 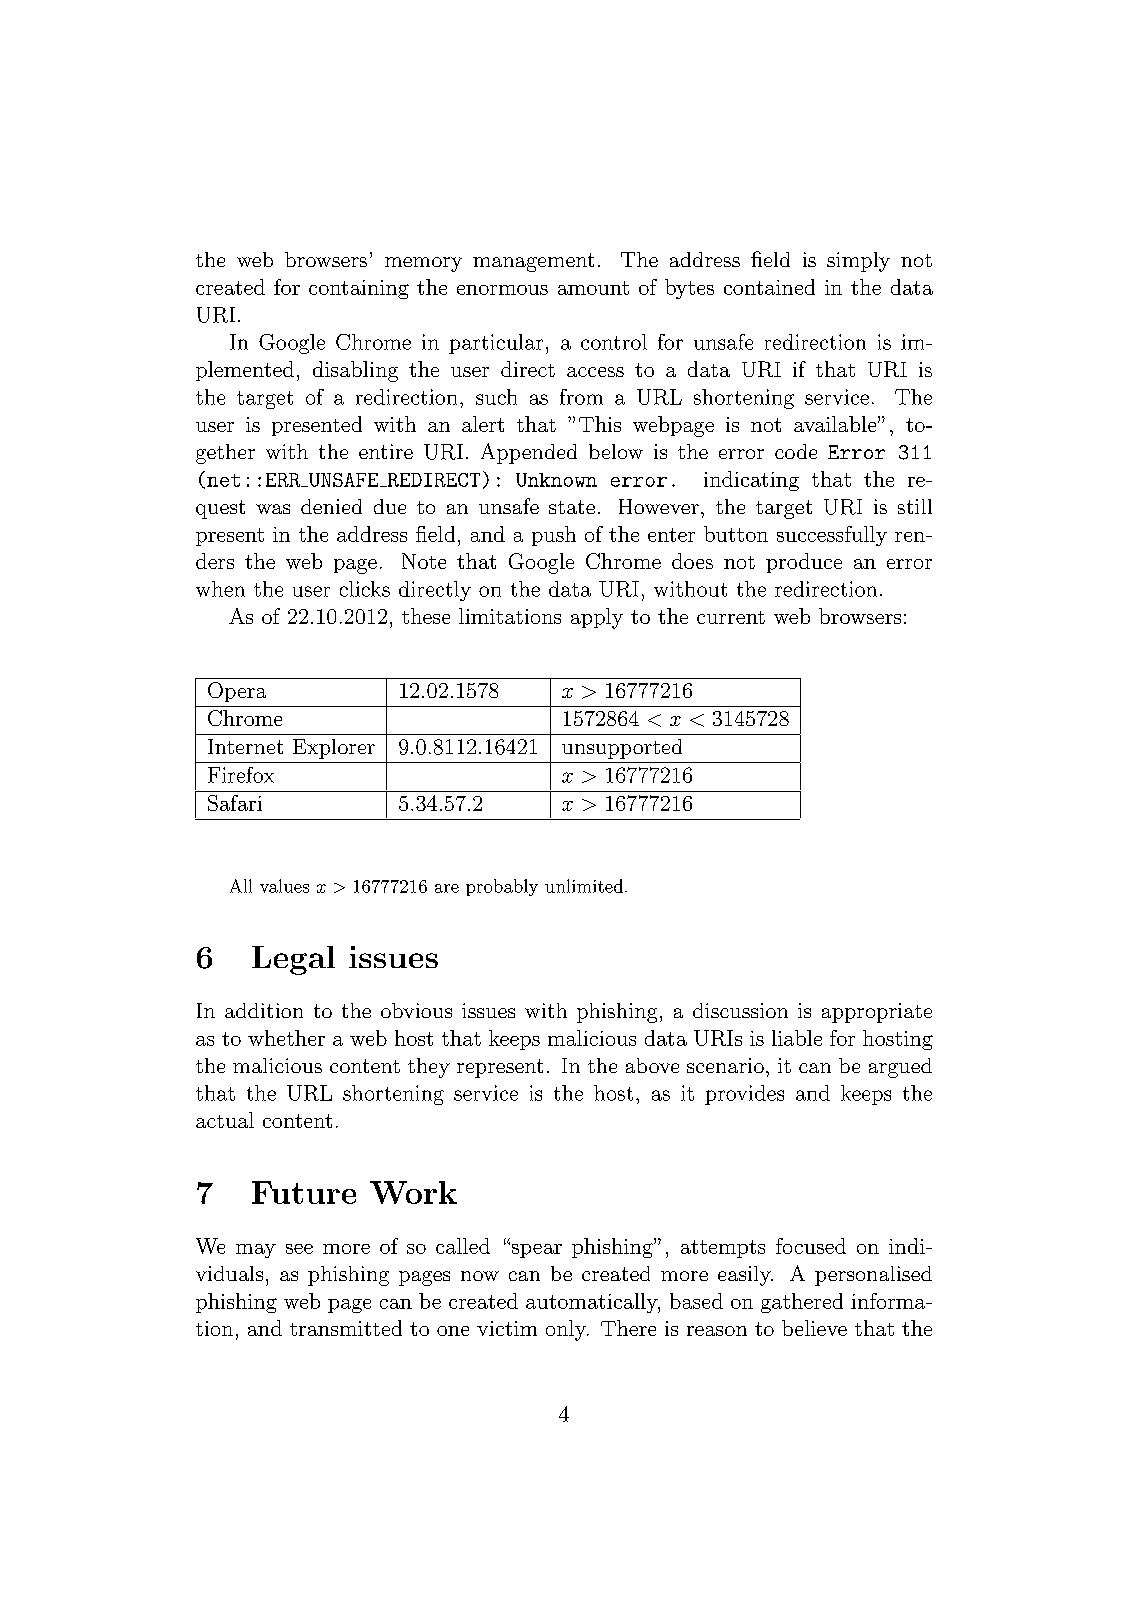 I want to click on whether, so click(x=286, y=1038).
